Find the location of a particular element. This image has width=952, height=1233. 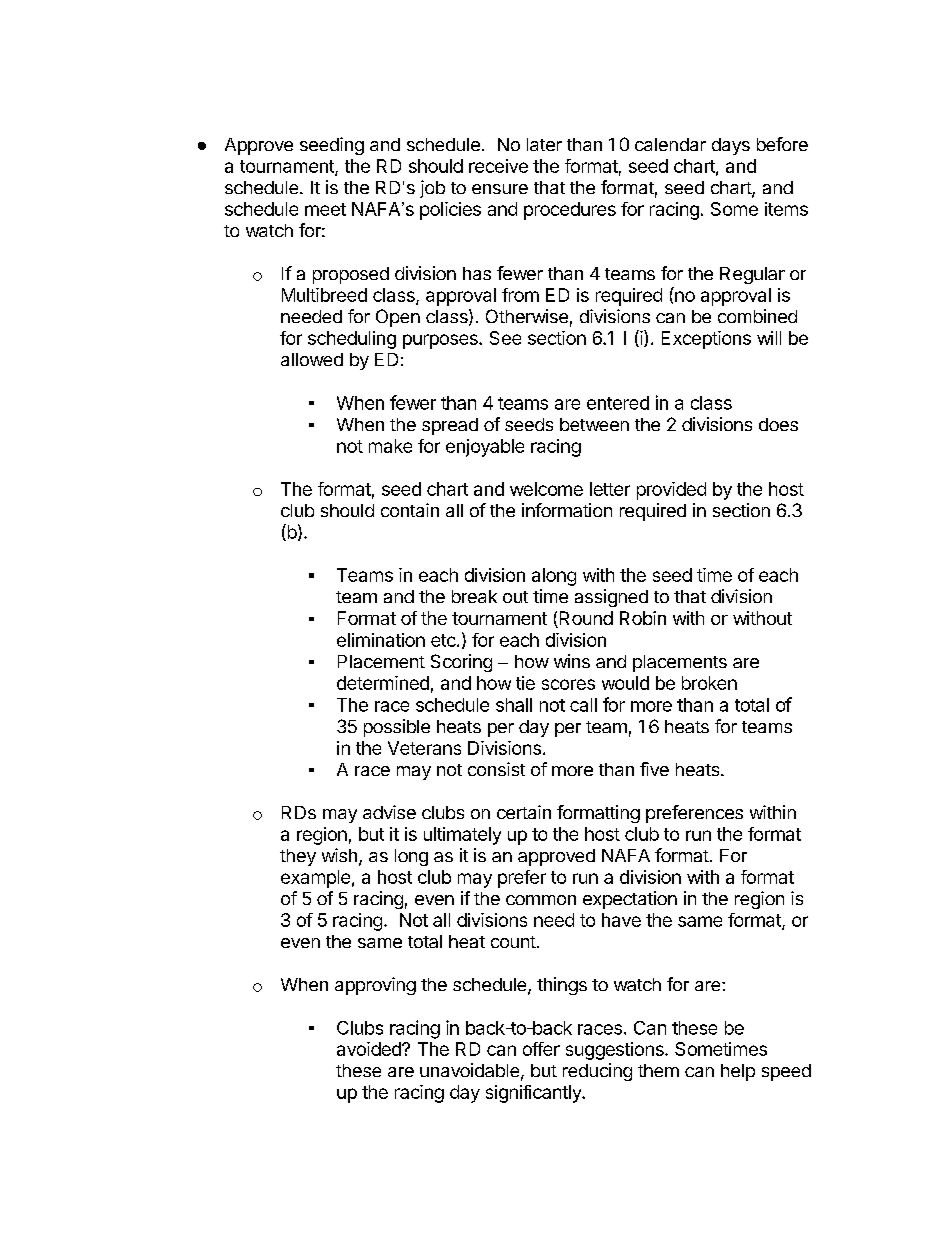

wish is located at coordinates (339, 855).
